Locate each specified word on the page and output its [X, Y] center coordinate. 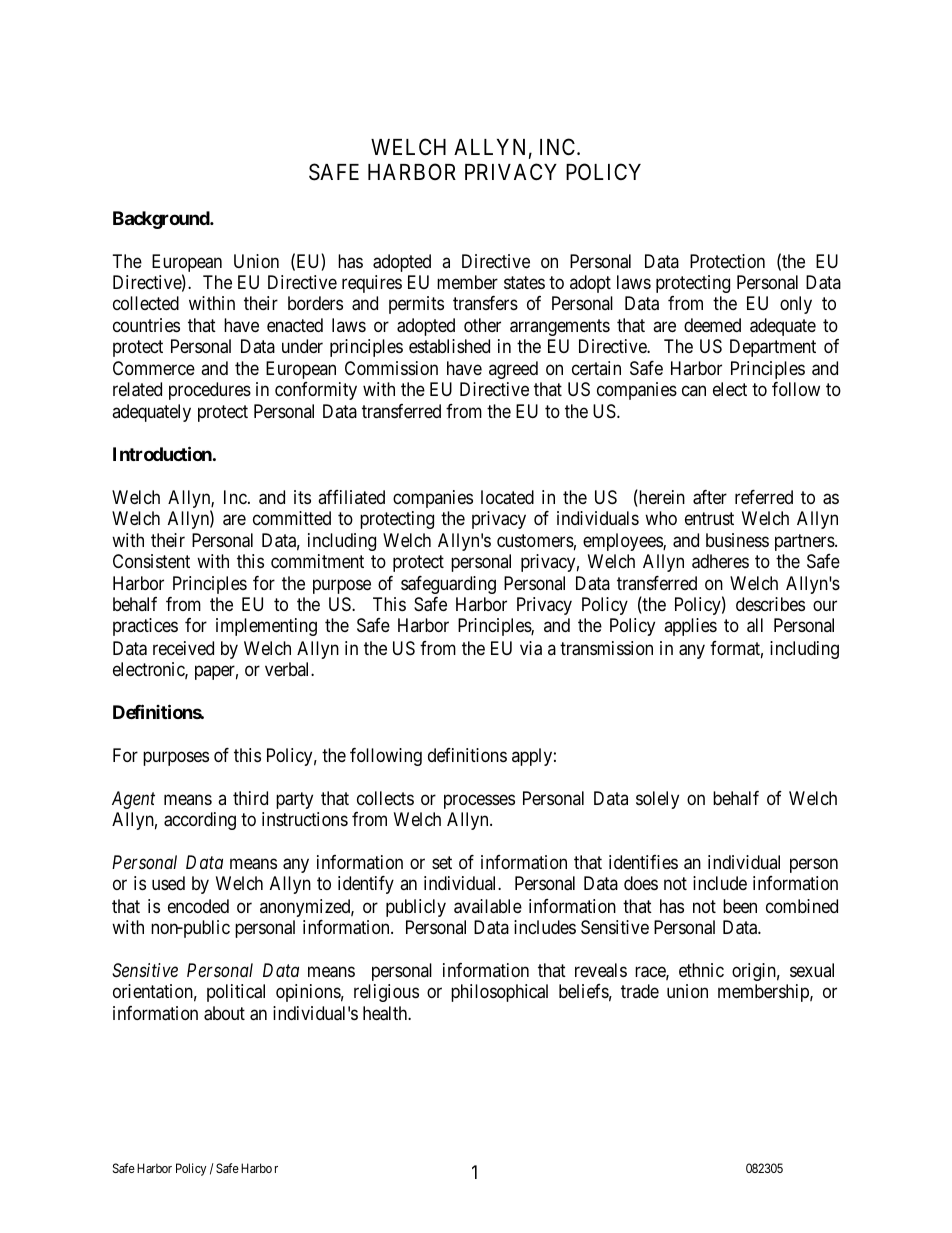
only [796, 305]
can [694, 391]
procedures [210, 391]
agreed [513, 370]
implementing [266, 627]
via [531, 648]
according [200, 821]
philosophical [499, 993]
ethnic [701, 970]
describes [770, 604]
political [236, 993]
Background [162, 220]
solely [657, 800]
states [524, 282]
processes [479, 802]
